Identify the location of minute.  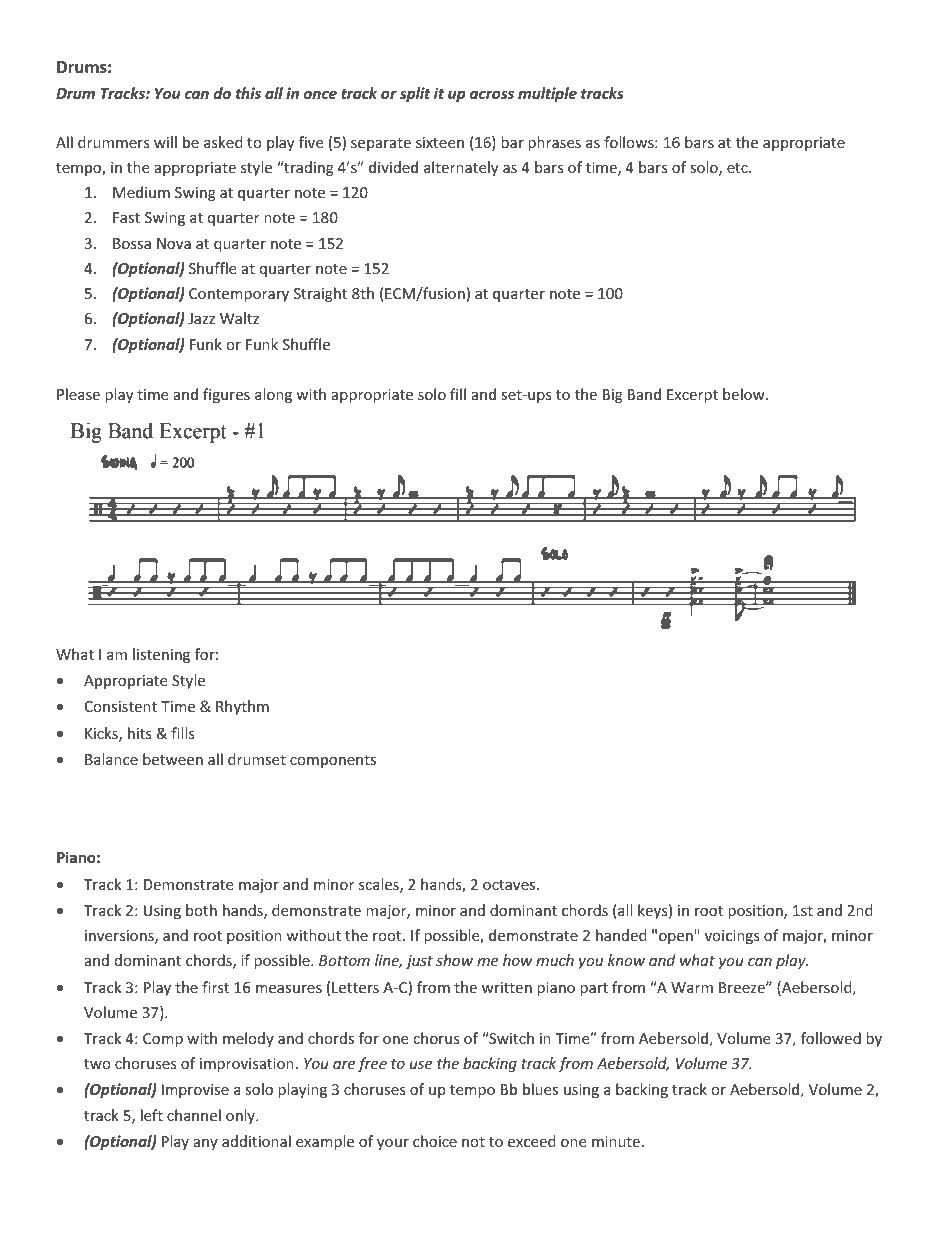
(616, 1141).
